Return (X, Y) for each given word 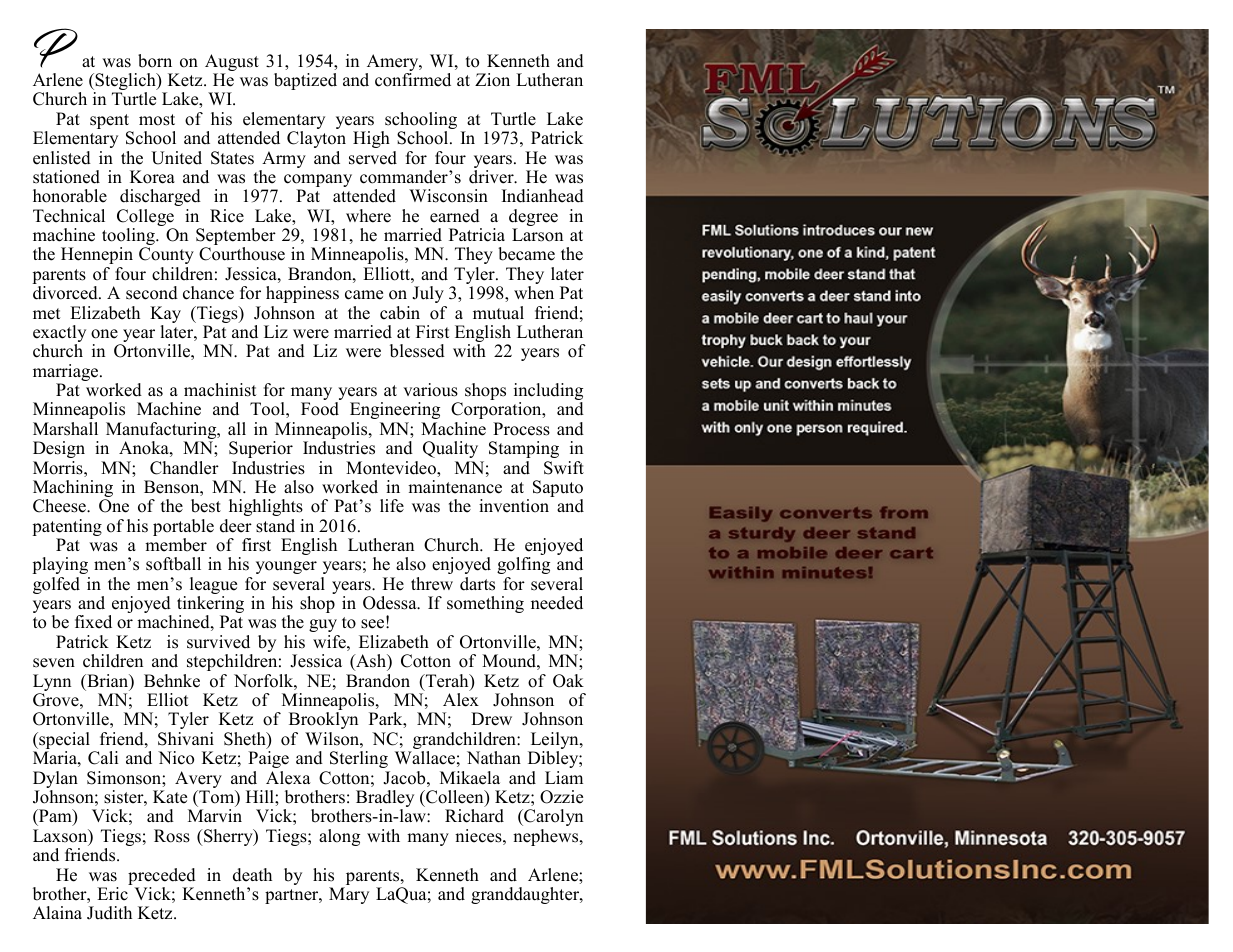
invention (514, 506)
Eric (112, 894)
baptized (305, 81)
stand (275, 526)
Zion (492, 80)
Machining (73, 490)
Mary (349, 895)
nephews (547, 837)
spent (111, 123)
